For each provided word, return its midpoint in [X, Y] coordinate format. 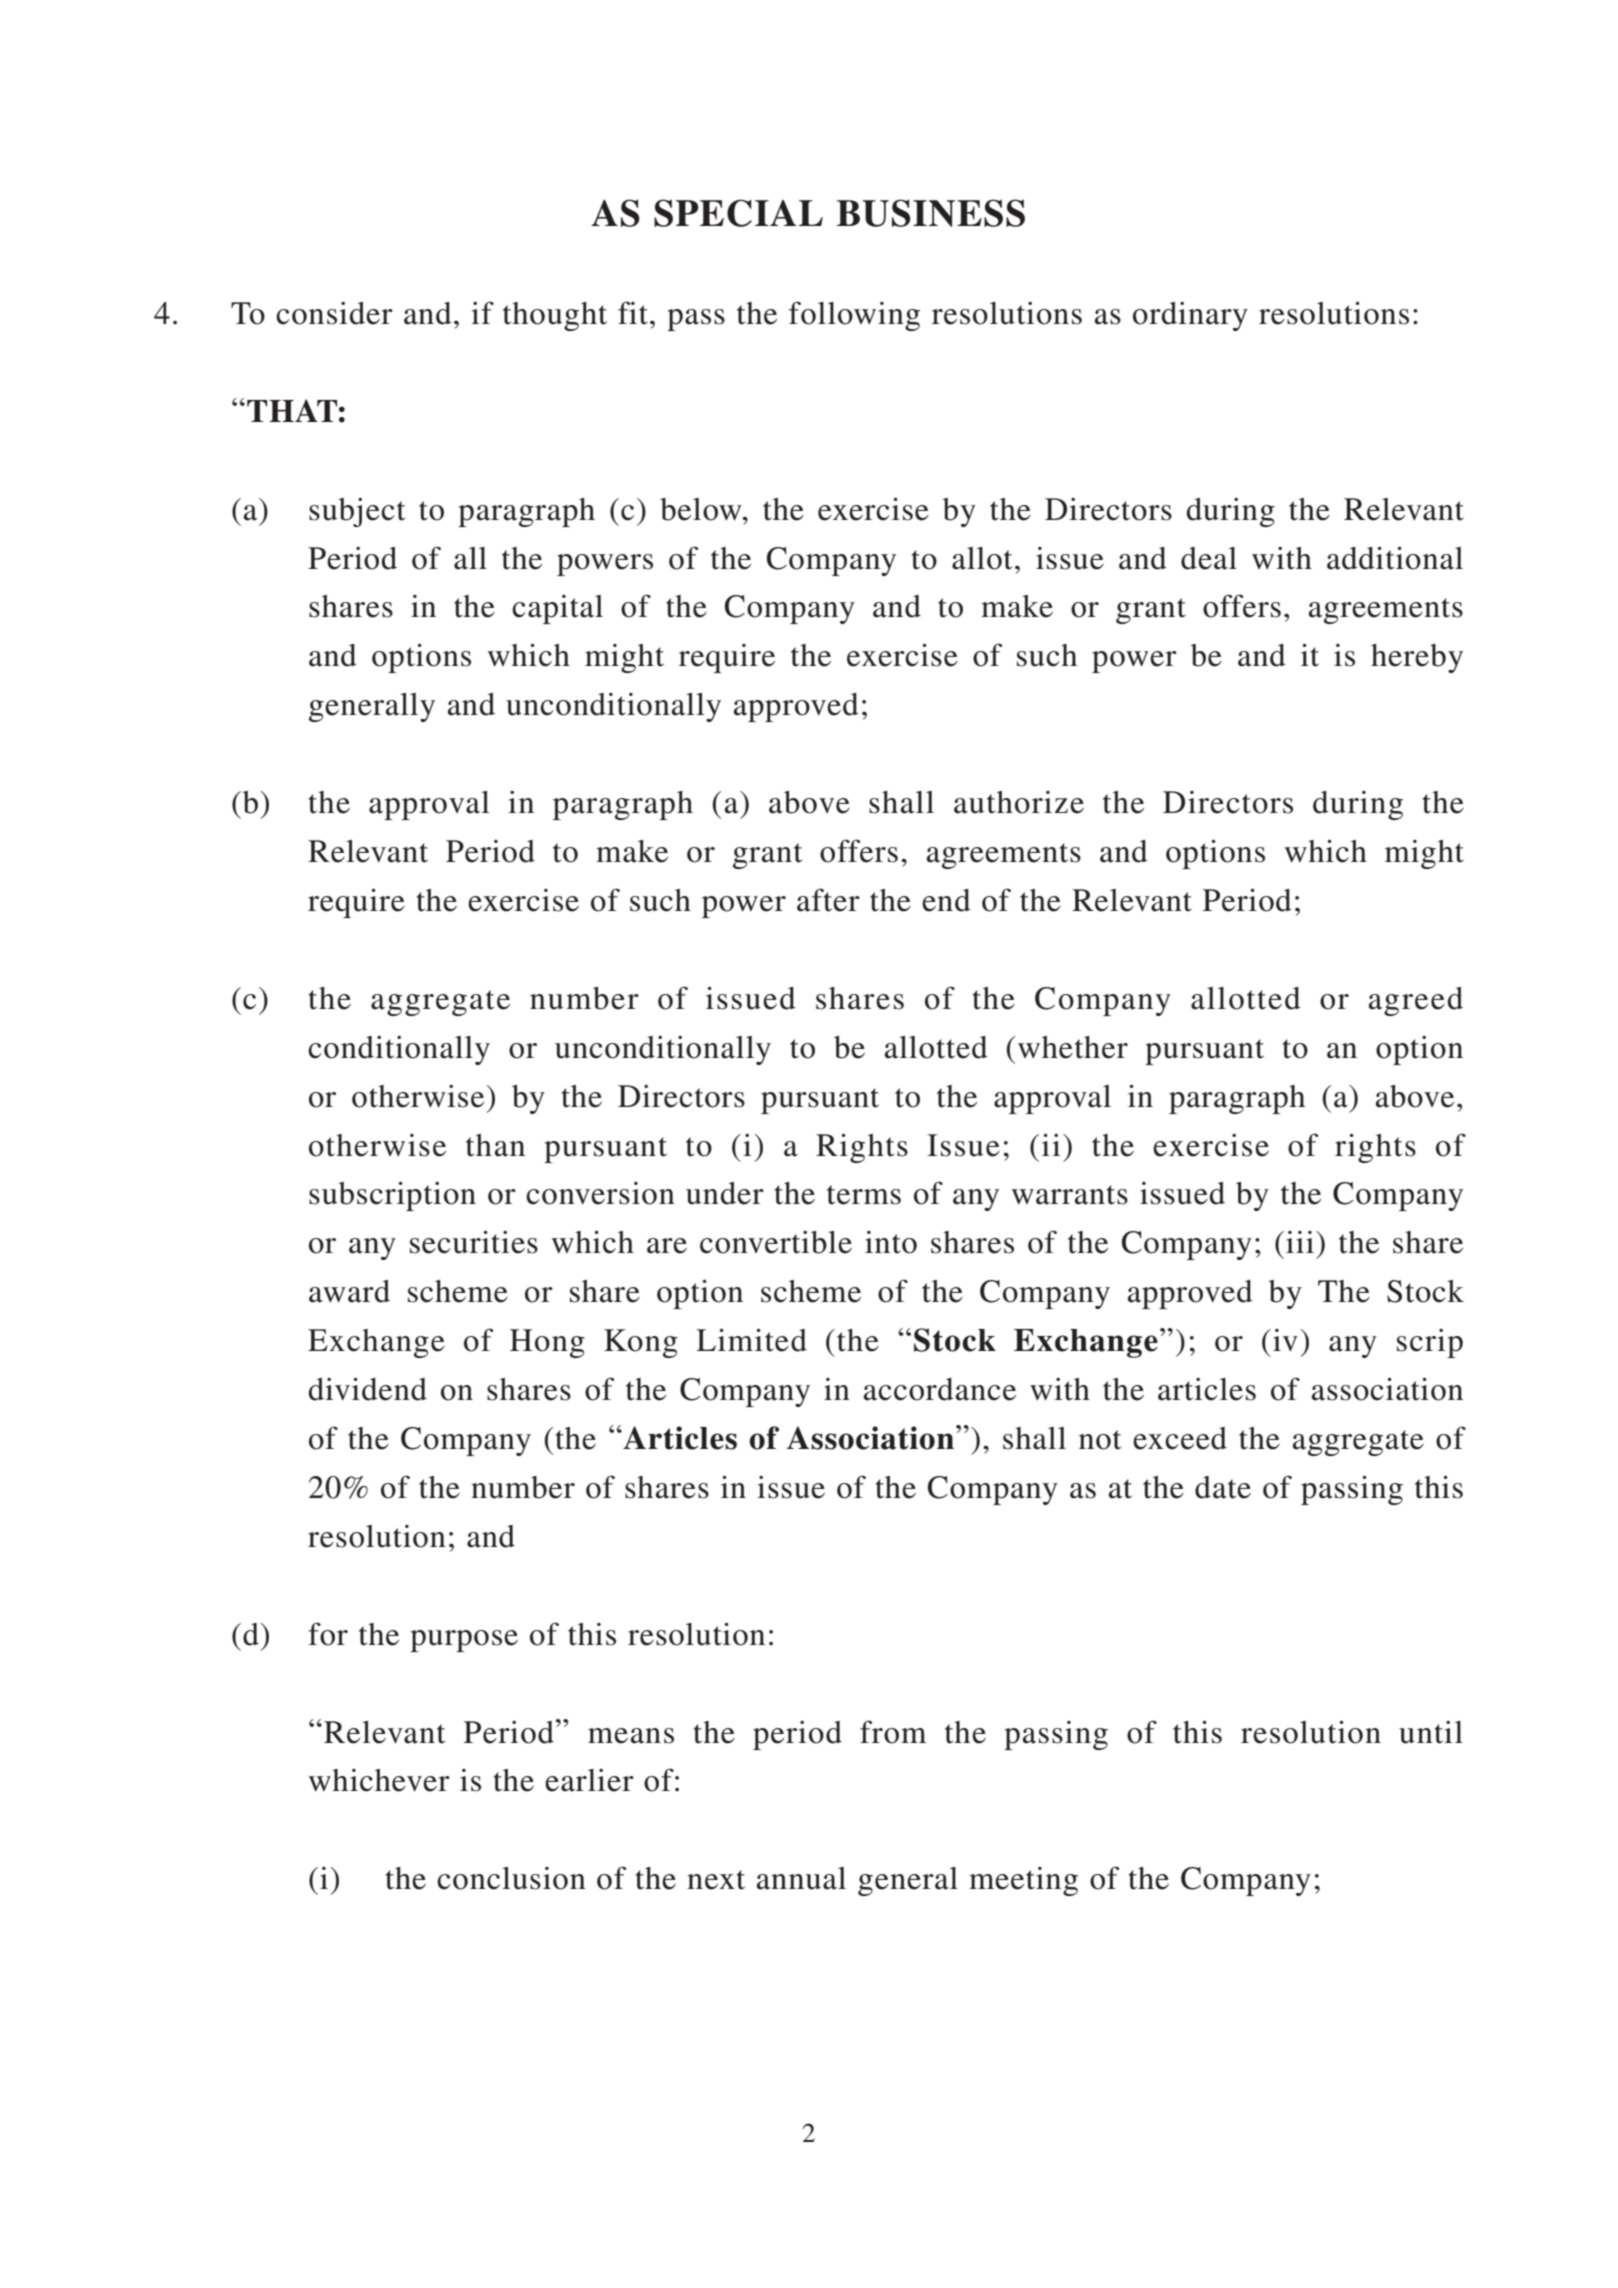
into [891, 1242]
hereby [1417, 658]
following [854, 316]
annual [801, 1878]
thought [555, 316]
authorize [1019, 802]
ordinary [1190, 316]
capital [557, 609]
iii [1300, 1242]
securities [474, 1242]
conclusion [511, 1878]
